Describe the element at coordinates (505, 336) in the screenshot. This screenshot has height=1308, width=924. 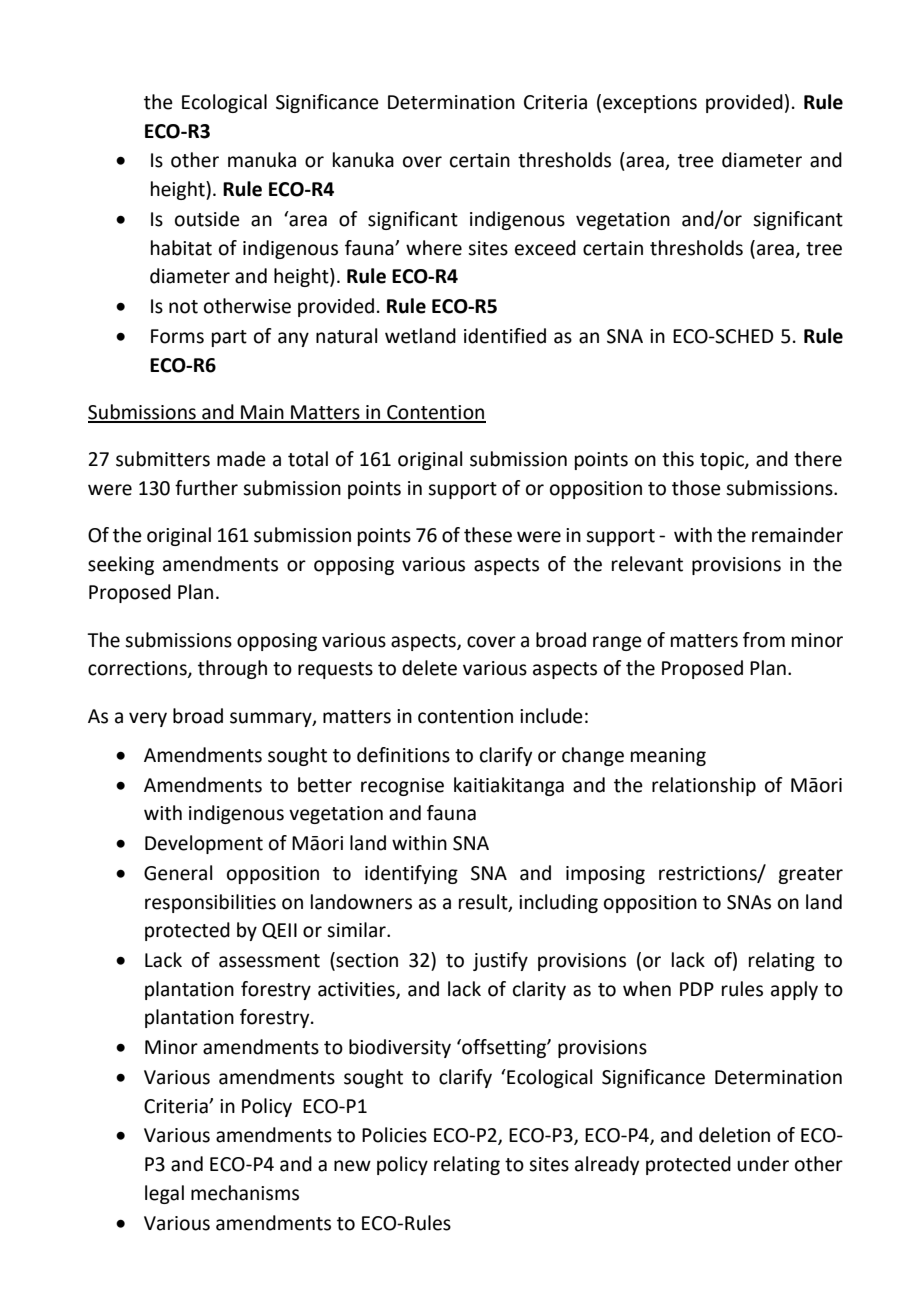
I see `identified` at that location.
